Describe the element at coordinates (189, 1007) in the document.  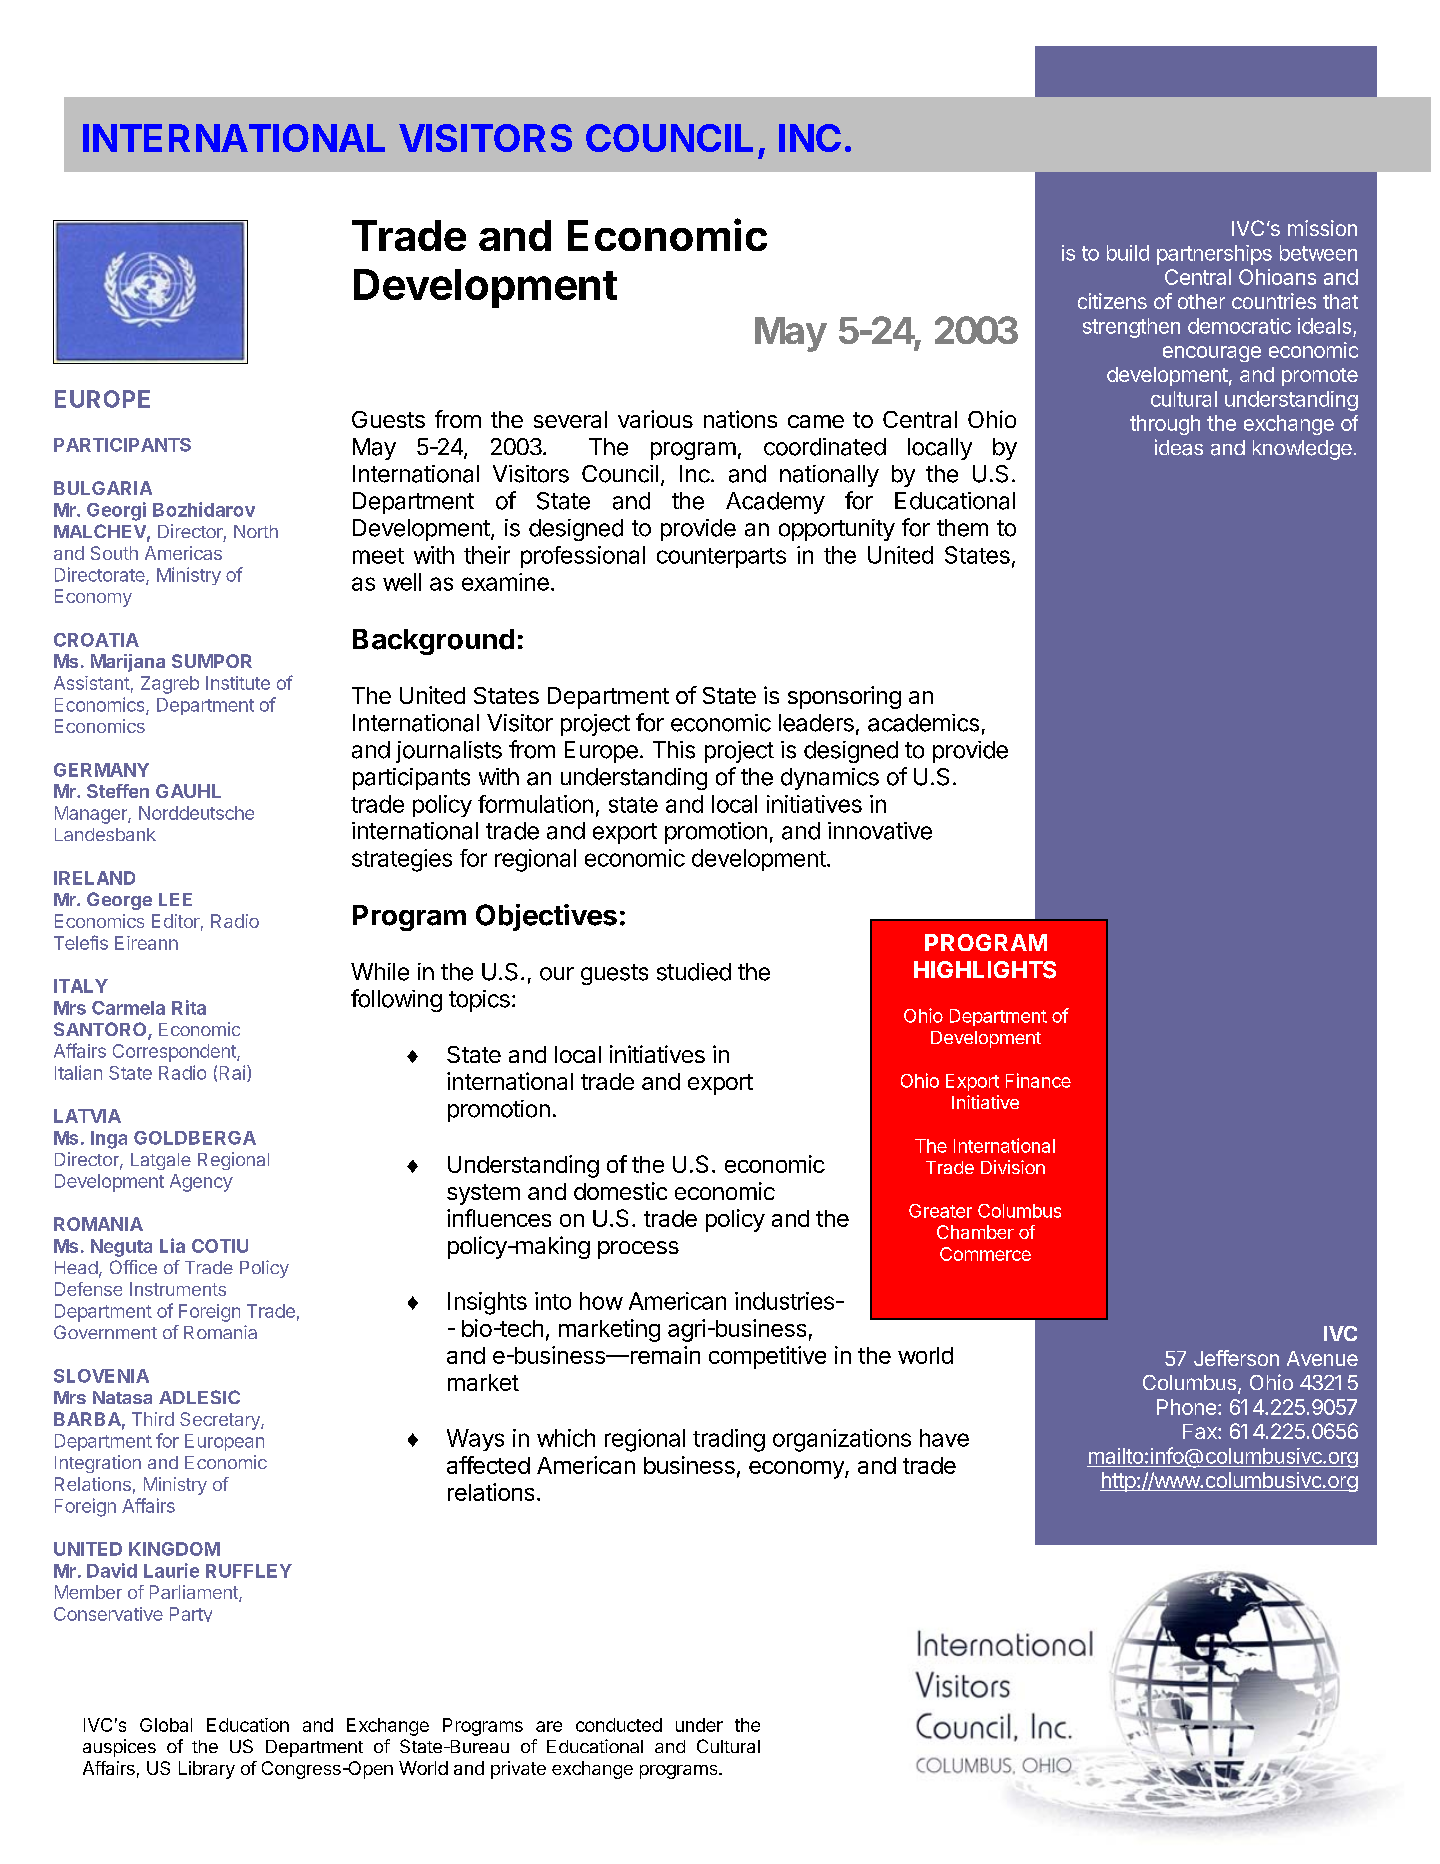
I see `Rita` at that location.
